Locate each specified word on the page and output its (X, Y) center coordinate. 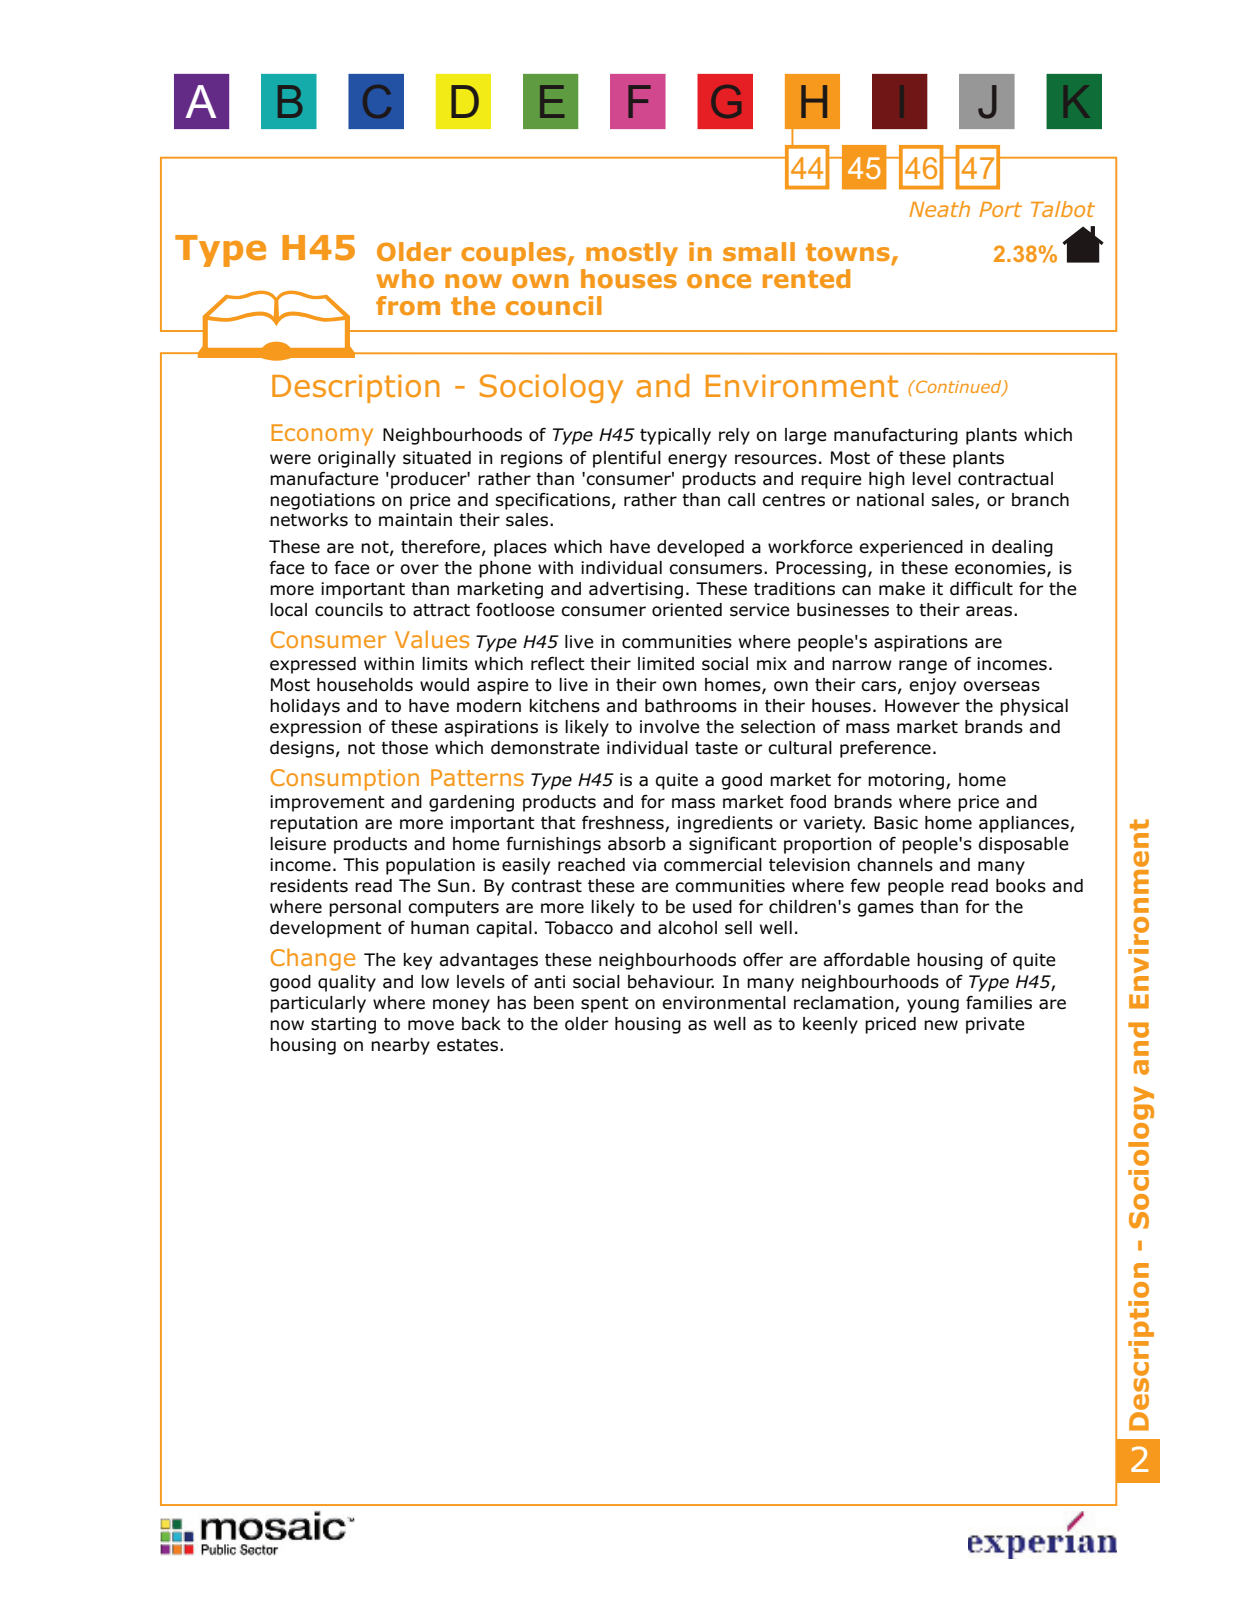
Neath (939, 209)
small (759, 251)
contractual (1005, 479)
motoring (907, 781)
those (404, 748)
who (405, 279)
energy (697, 461)
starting (343, 1025)
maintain (415, 520)
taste (716, 748)
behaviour (671, 982)
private (995, 1025)
